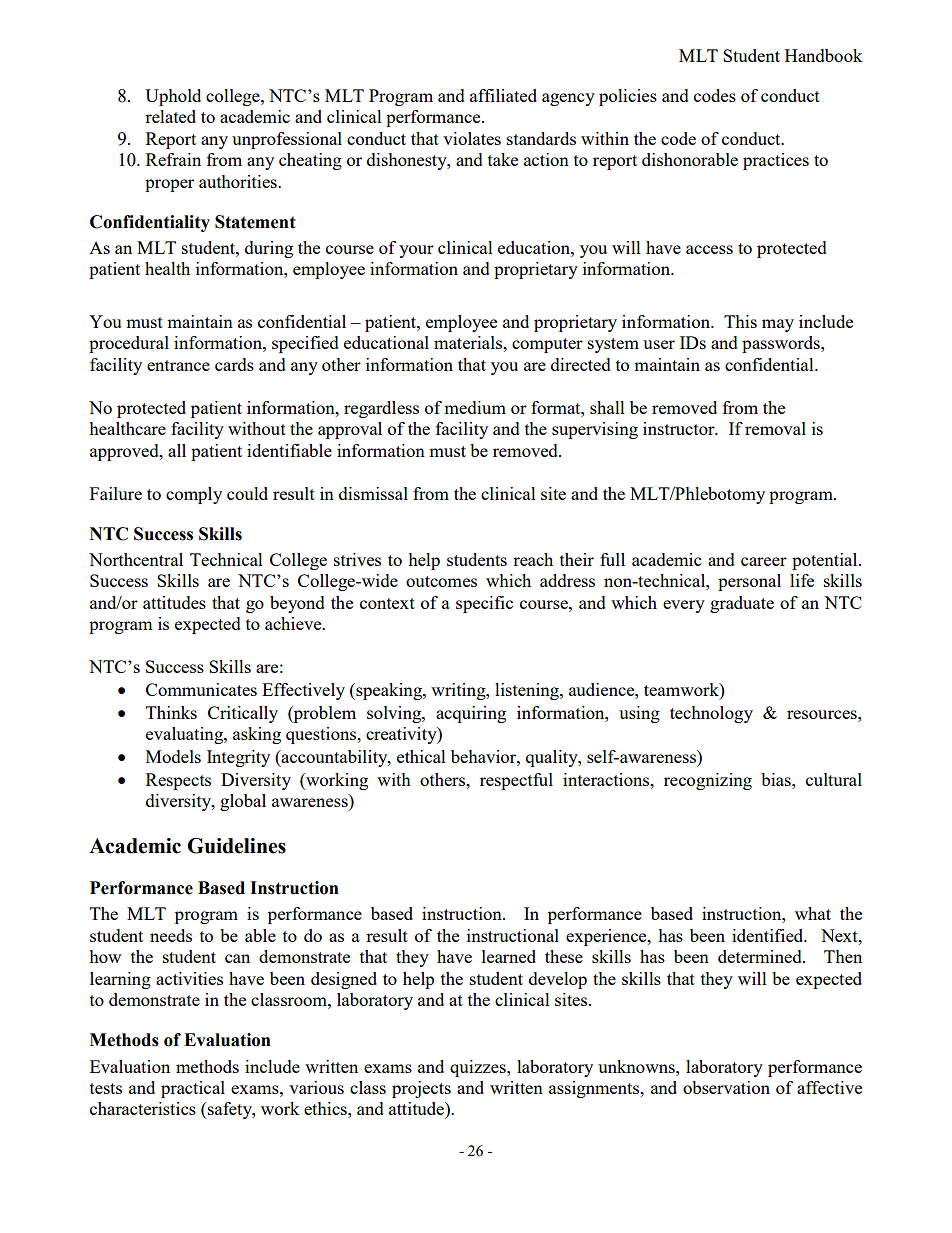 The height and width of the image is (1233, 952). What do you see at coordinates (441, 581) in the image?
I see `outcomes` at bounding box center [441, 581].
